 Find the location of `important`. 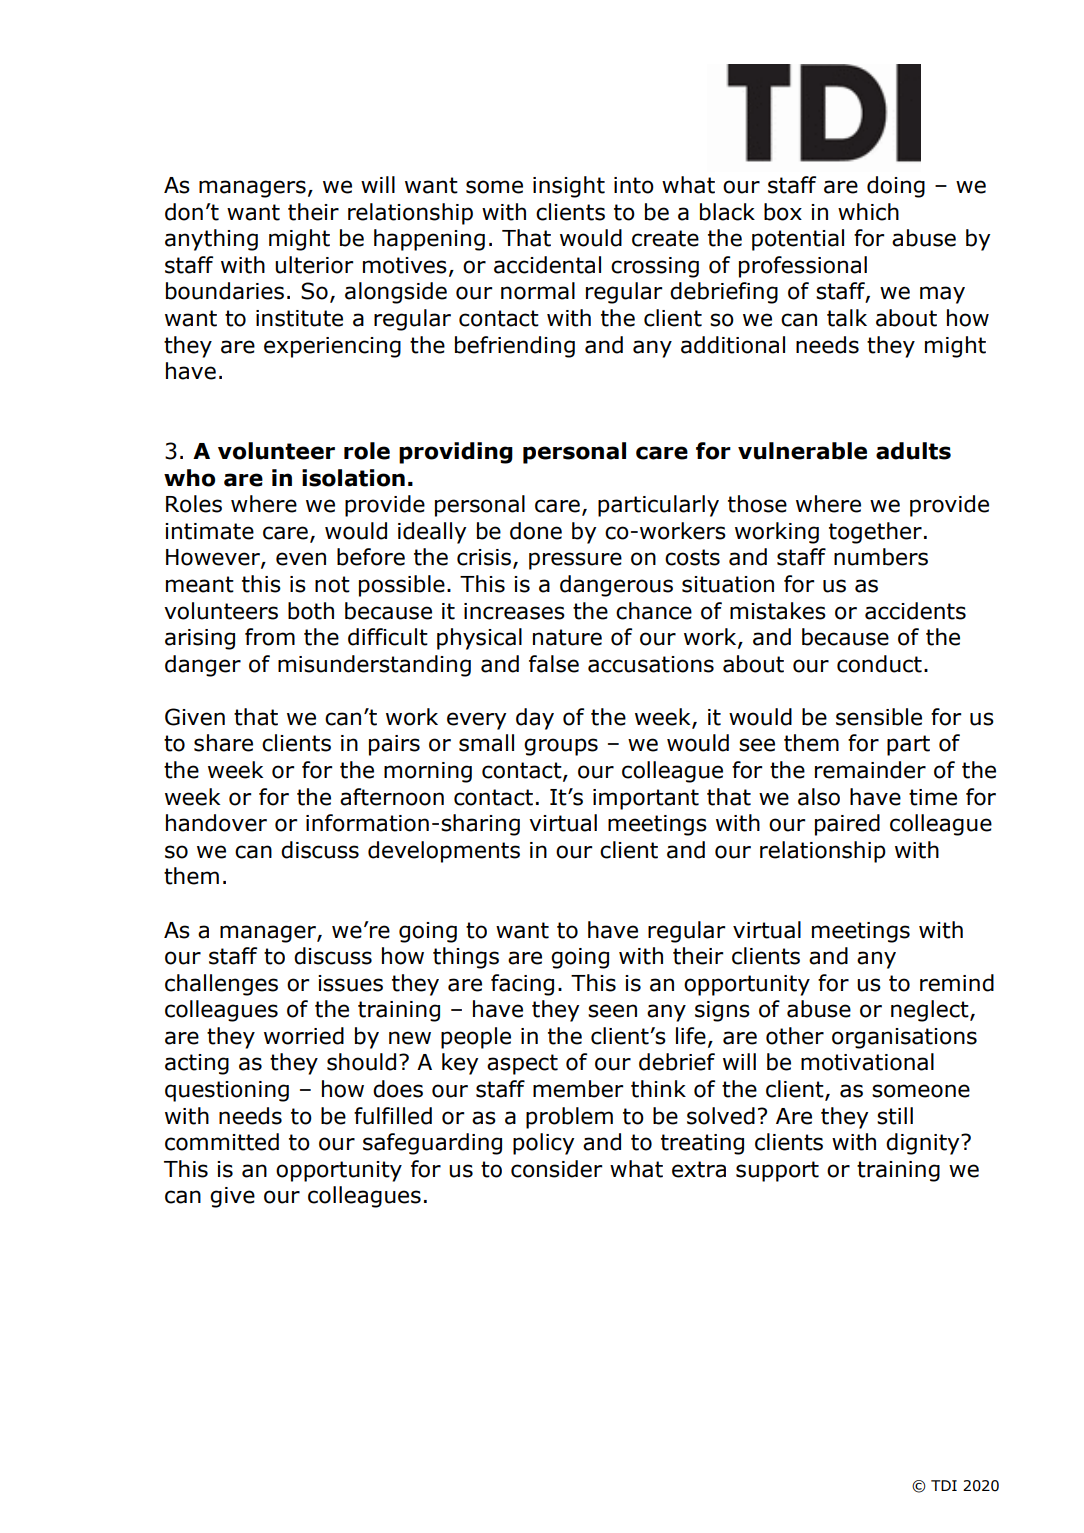

important is located at coordinates (646, 799).
